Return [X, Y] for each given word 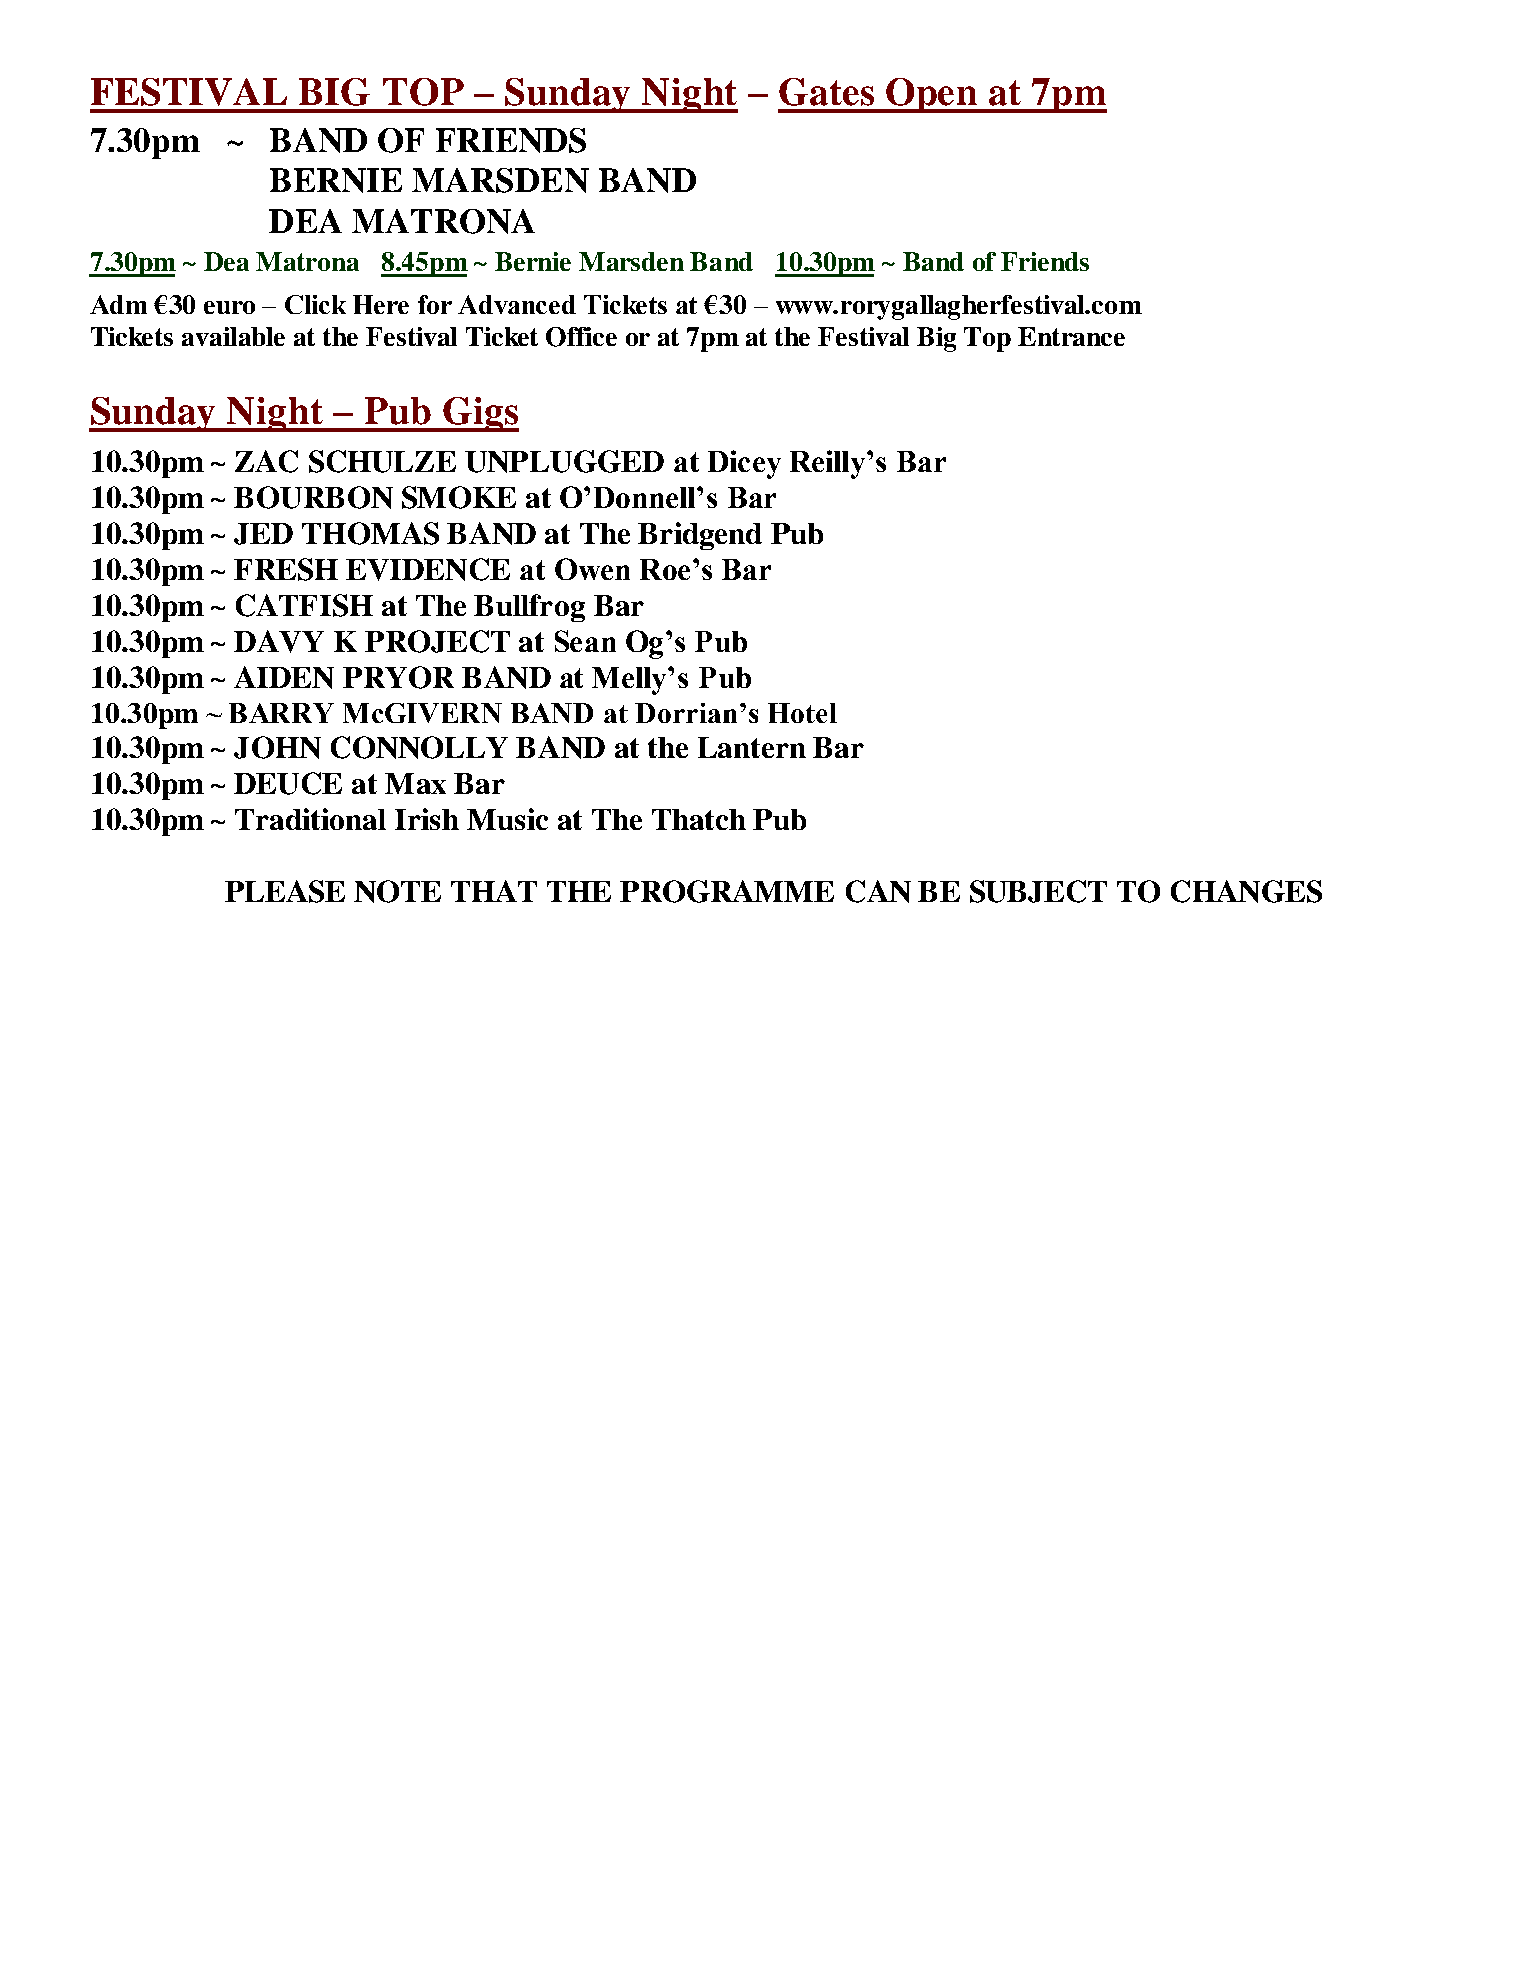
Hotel [802, 713]
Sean [585, 641]
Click [315, 304]
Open [932, 95]
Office [581, 337]
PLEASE [285, 891]
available [233, 336]
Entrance [1071, 336]
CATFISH [304, 605]
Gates [826, 92]
